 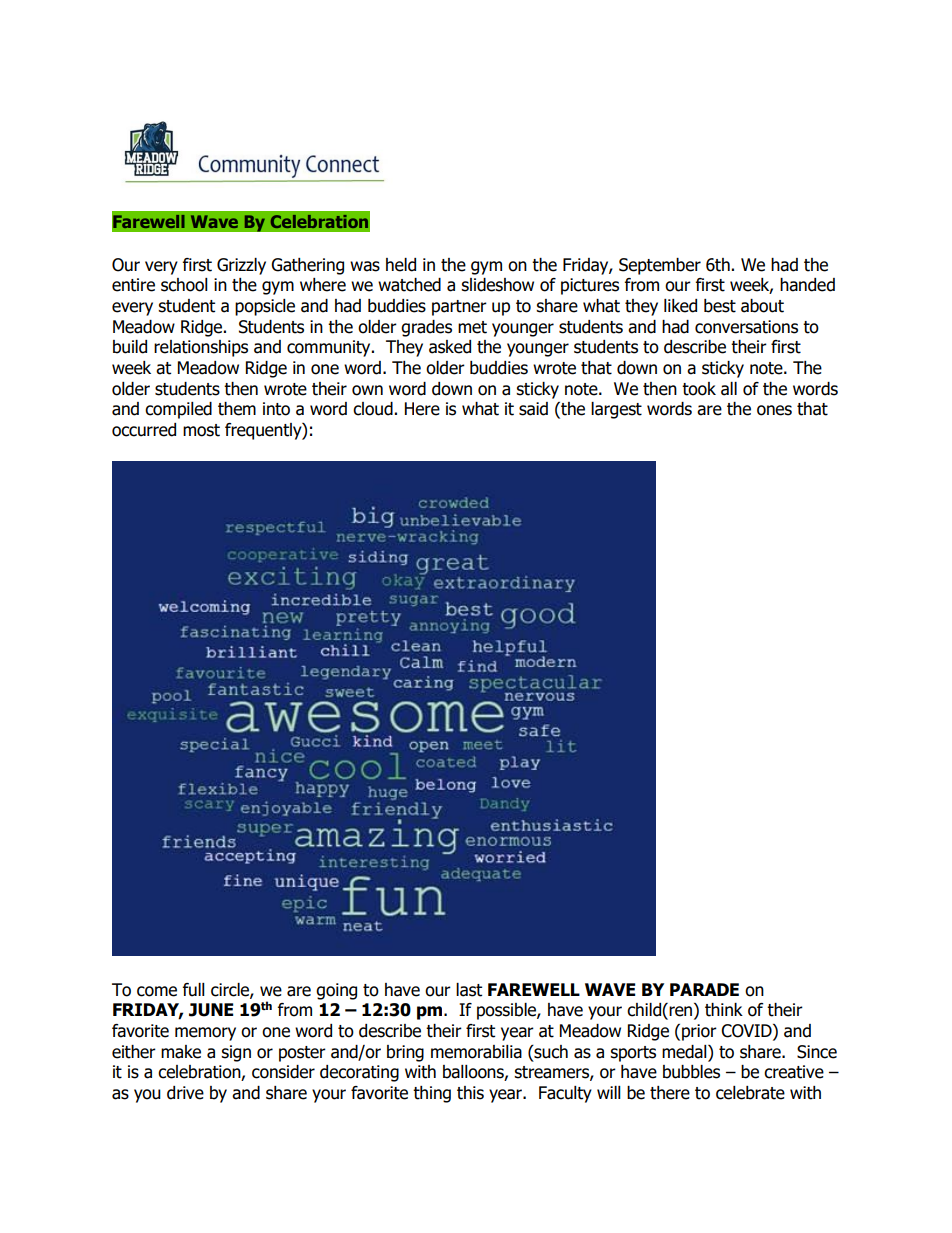 What do you see at coordinates (720, 306) in the screenshot?
I see `best` at bounding box center [720, 306].
